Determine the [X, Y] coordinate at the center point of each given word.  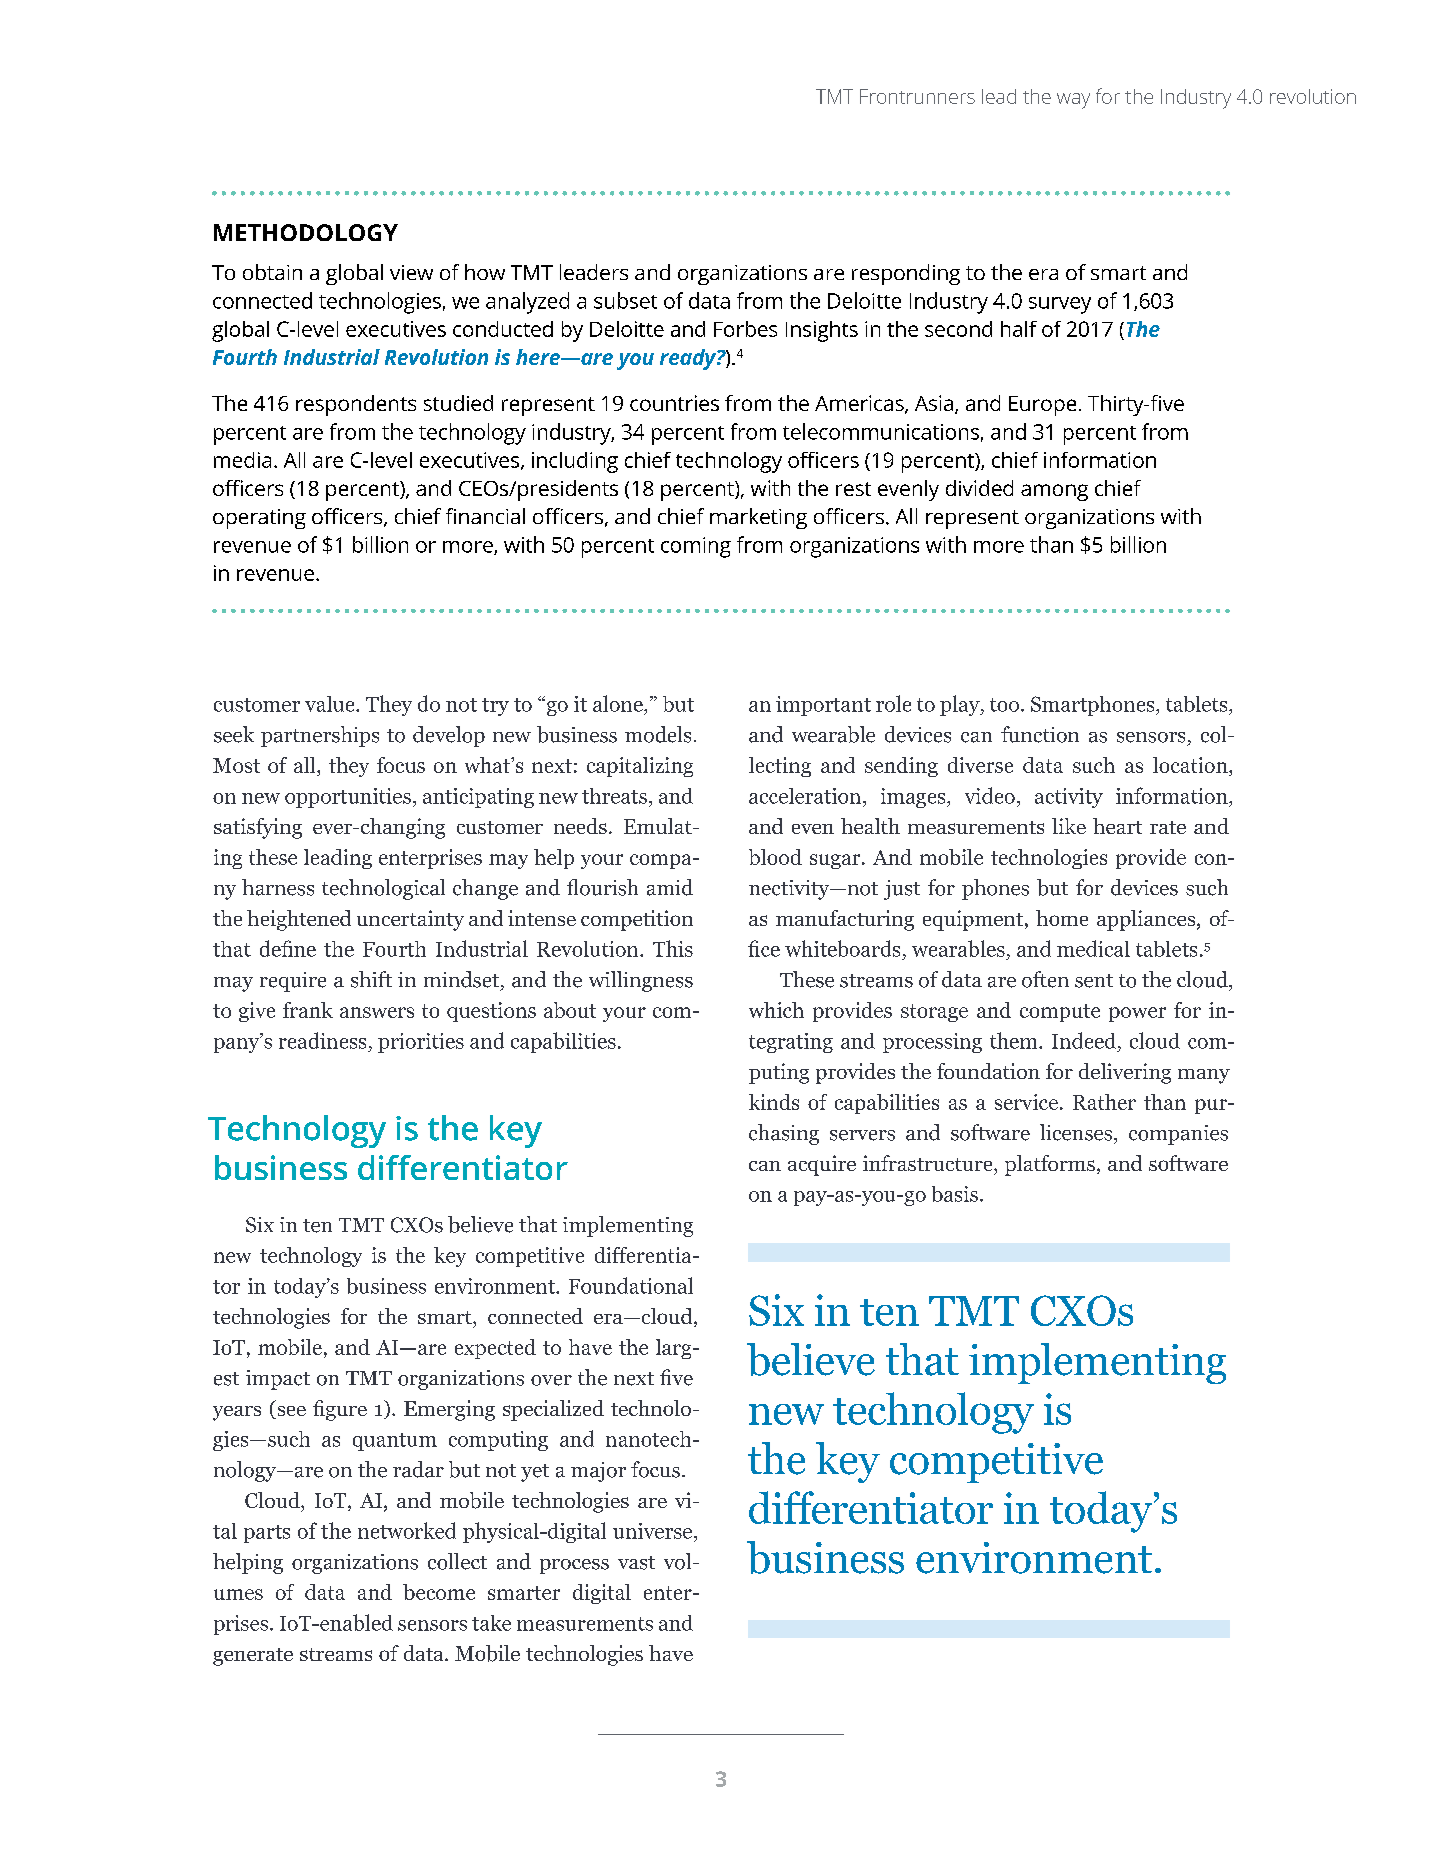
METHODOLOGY [306, 232]
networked [407, 1530]
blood [775, 857]
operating [259, 519]
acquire [822, 1165]
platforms [1050, 1165]
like [1069, 826]
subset [625, 300]
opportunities [348, 798]
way [1073, 101]
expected [495, 1349]
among [1054, 492]
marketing [758, 518]
